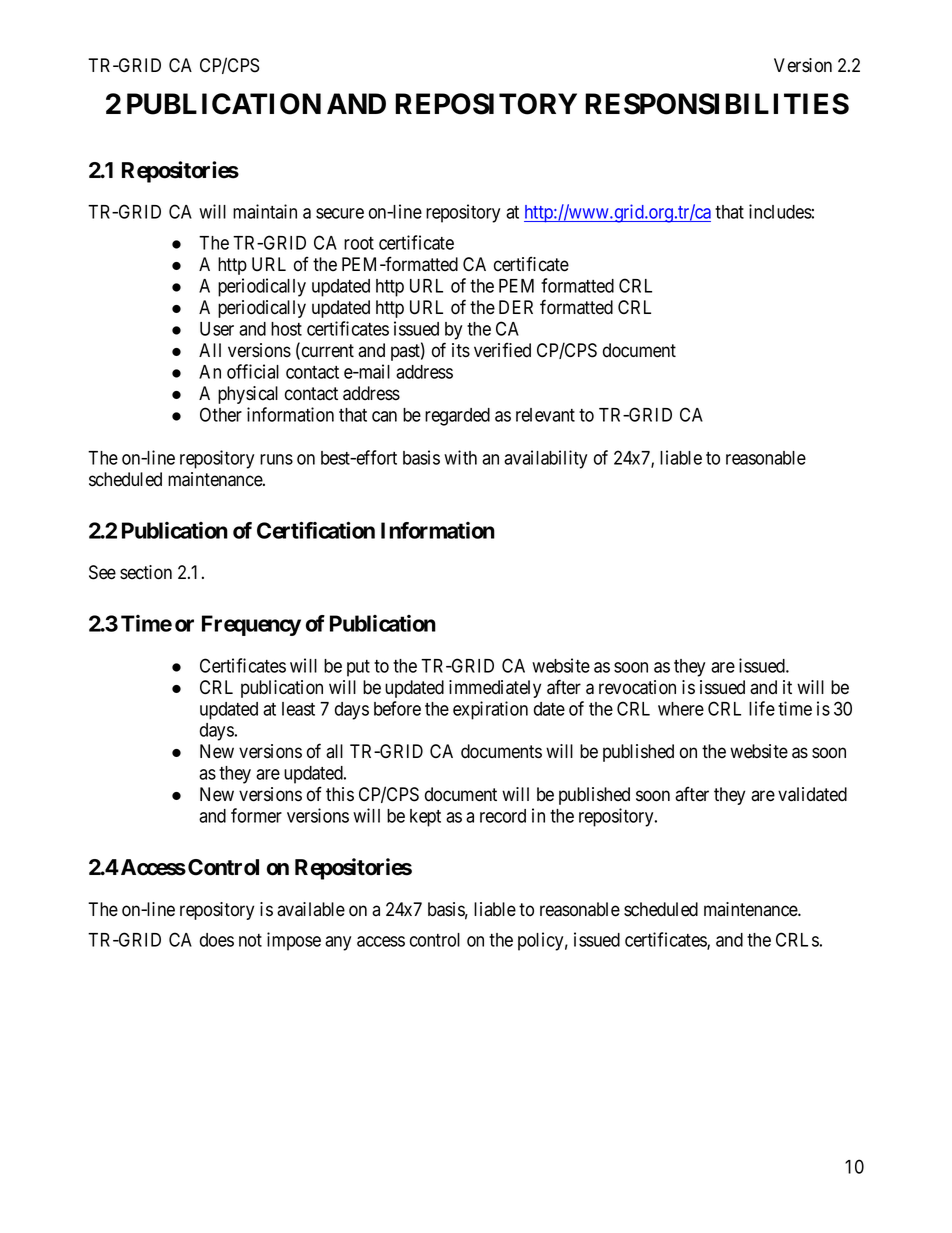 The width and height of the image is (952, 1233). I want to click on availability, so click(545, 459).
